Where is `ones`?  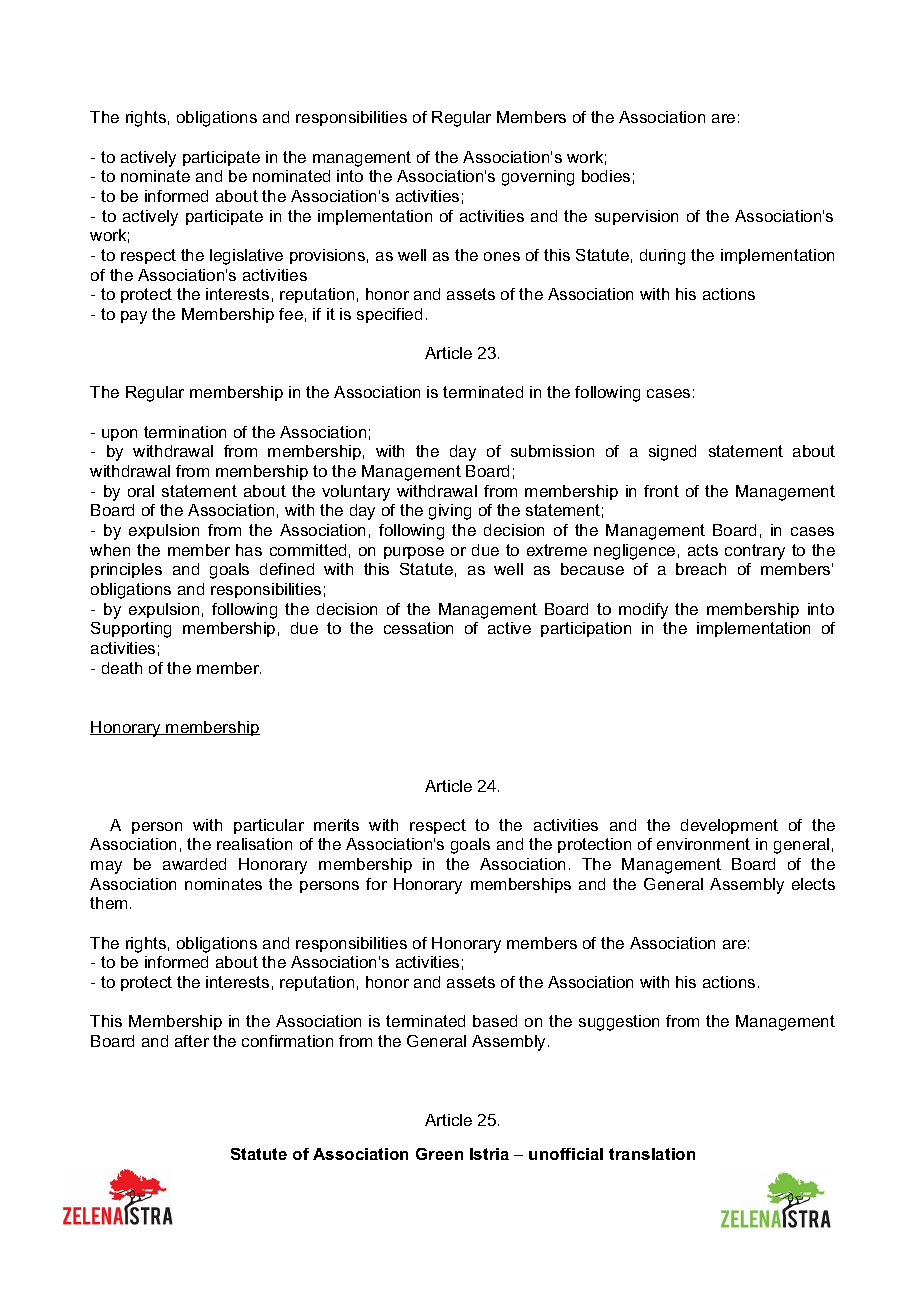 ones is located at coordinates (502, 256).
